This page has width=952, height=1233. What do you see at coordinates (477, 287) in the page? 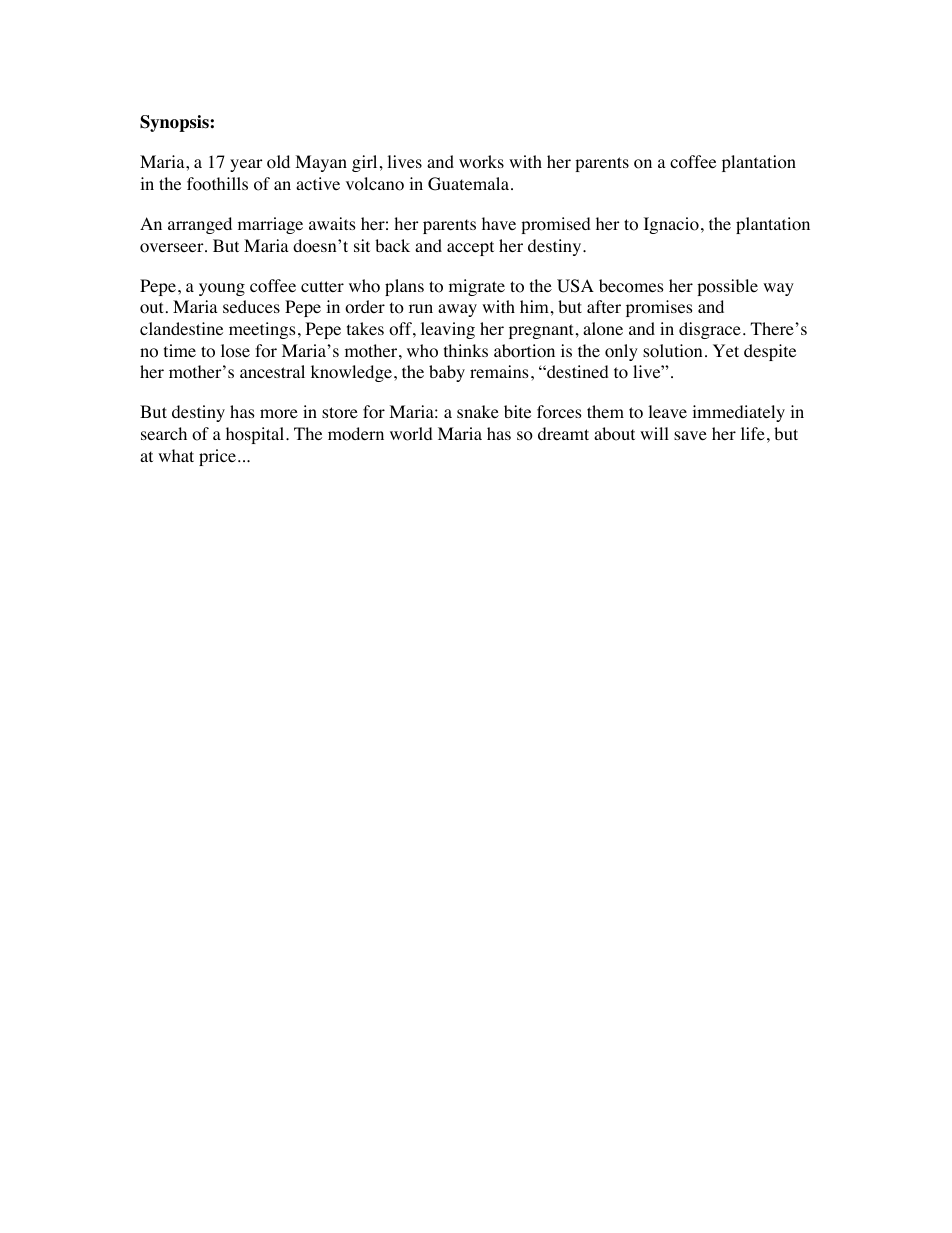
I see `migrate` at bounding box center [477, 287].
